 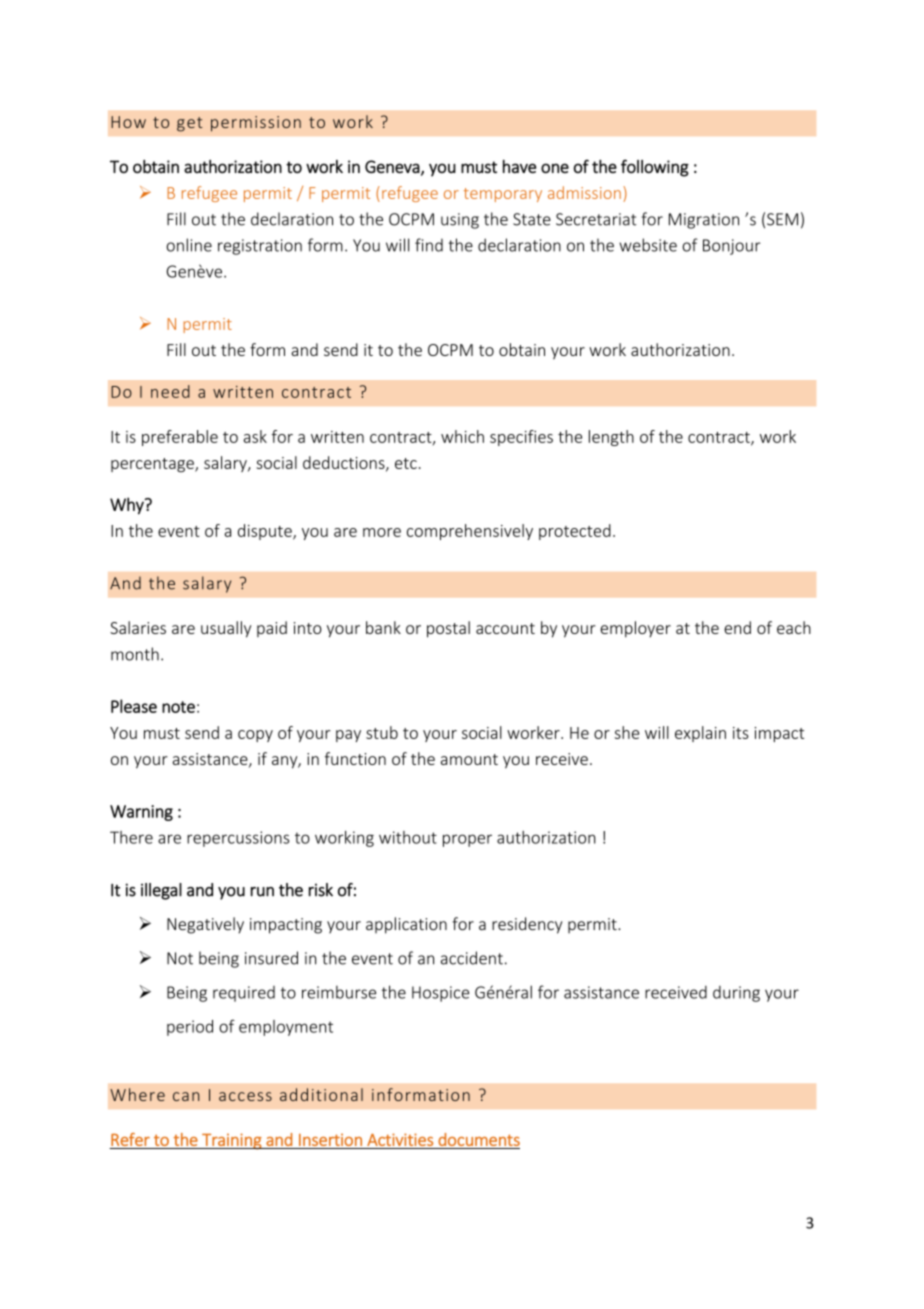 I want to click on following, so click(x=655, y=168).
